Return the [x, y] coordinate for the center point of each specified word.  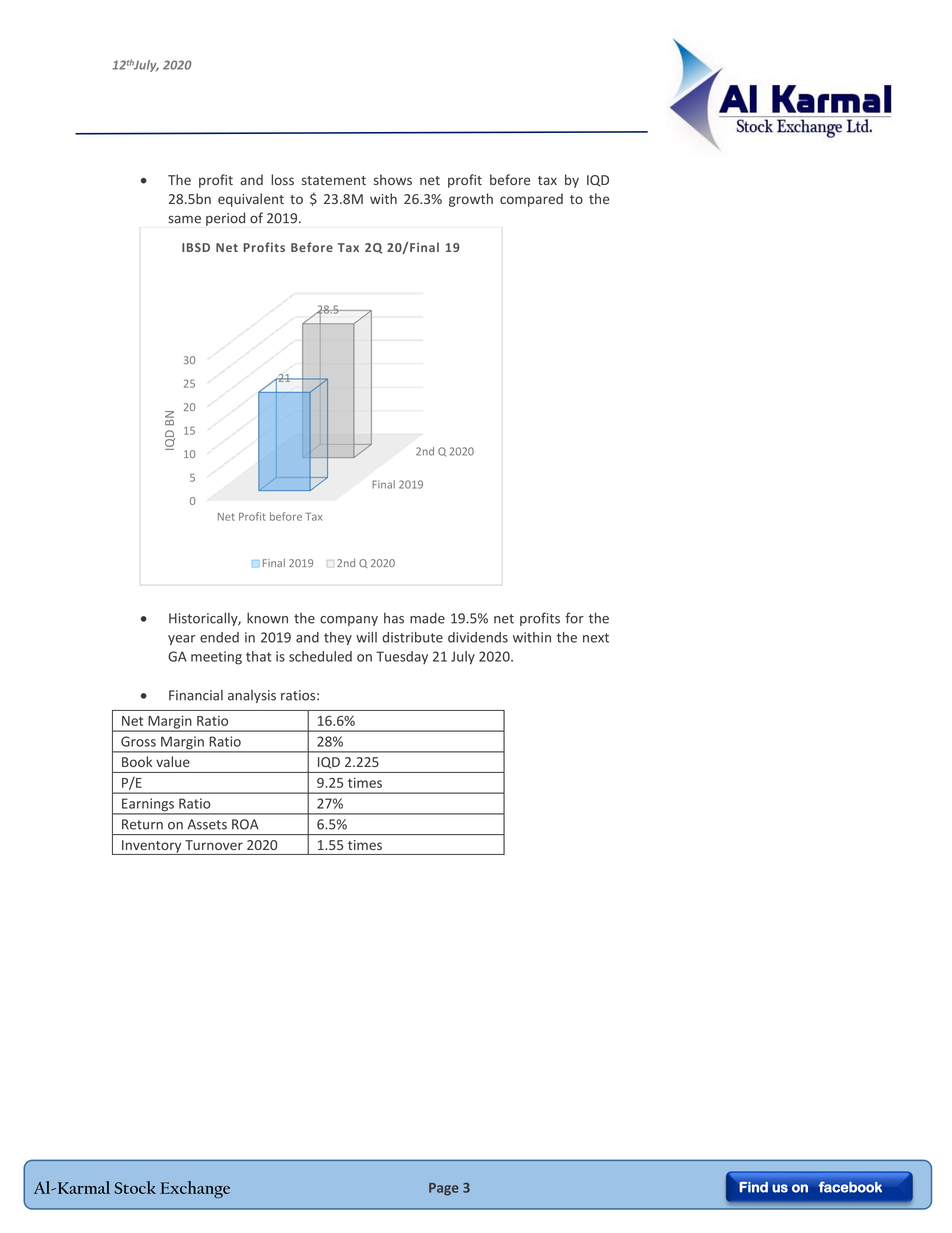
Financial [196, 695]
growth [471, 200]
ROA [245, 824]
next [596, 638]
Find [753, 1187]
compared [531, 200]
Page [444, 1189]
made [427, 618]
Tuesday [402, 657]
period [225, 219]
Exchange [195, 1189]
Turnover [214, 845]
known [267, 618]
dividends [478, 637]
